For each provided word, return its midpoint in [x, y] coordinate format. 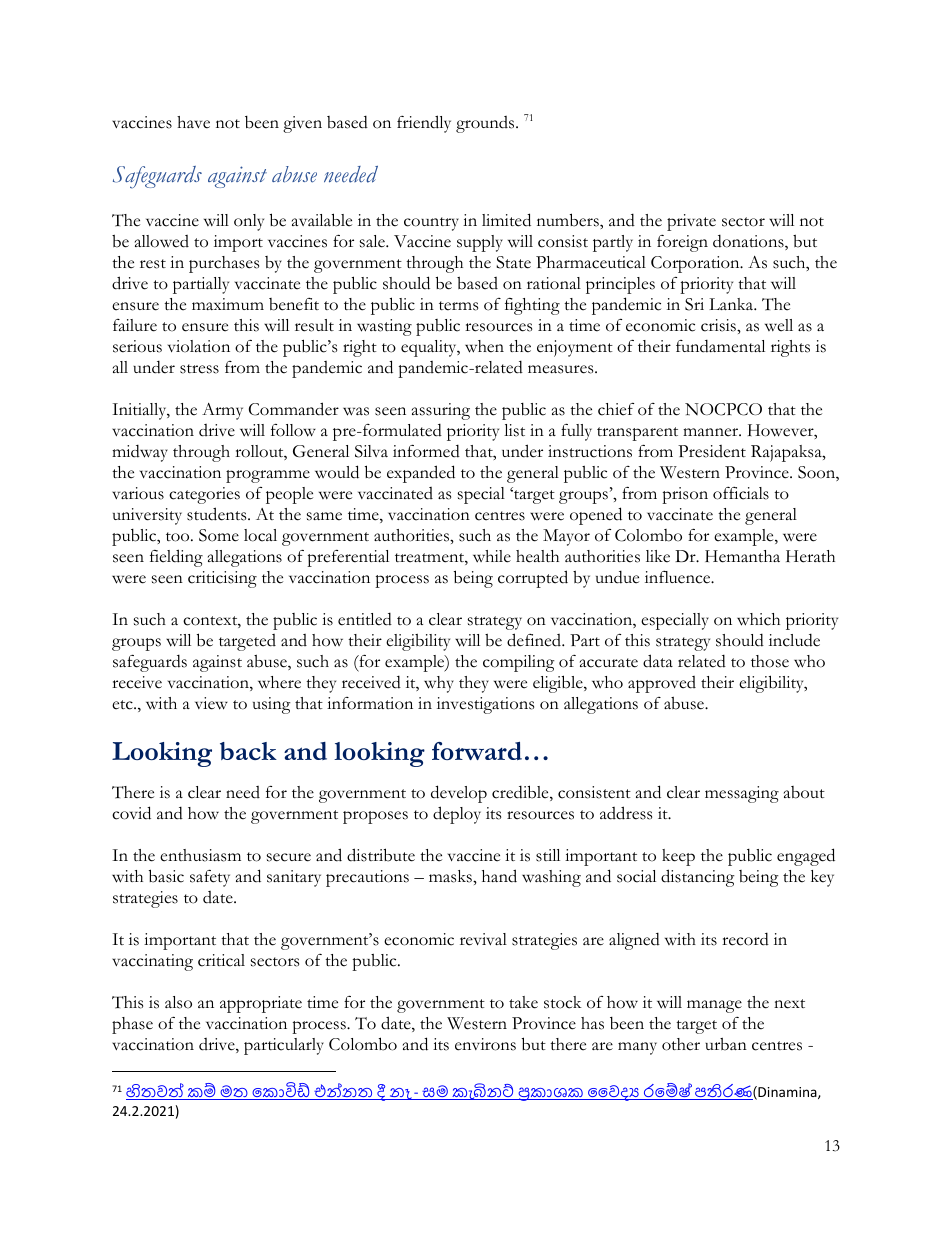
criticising [222, 579]
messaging [742, 794]
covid [131, 813]
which [758, 619]
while [492, 556]
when [484, 346]
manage [714, 1006]
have [193, 122]
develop [459, 794]
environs [485, 1044]
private [691, 222]
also [178, 1002]
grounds [486, 124]
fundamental [720, 346]
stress [199, 369]
